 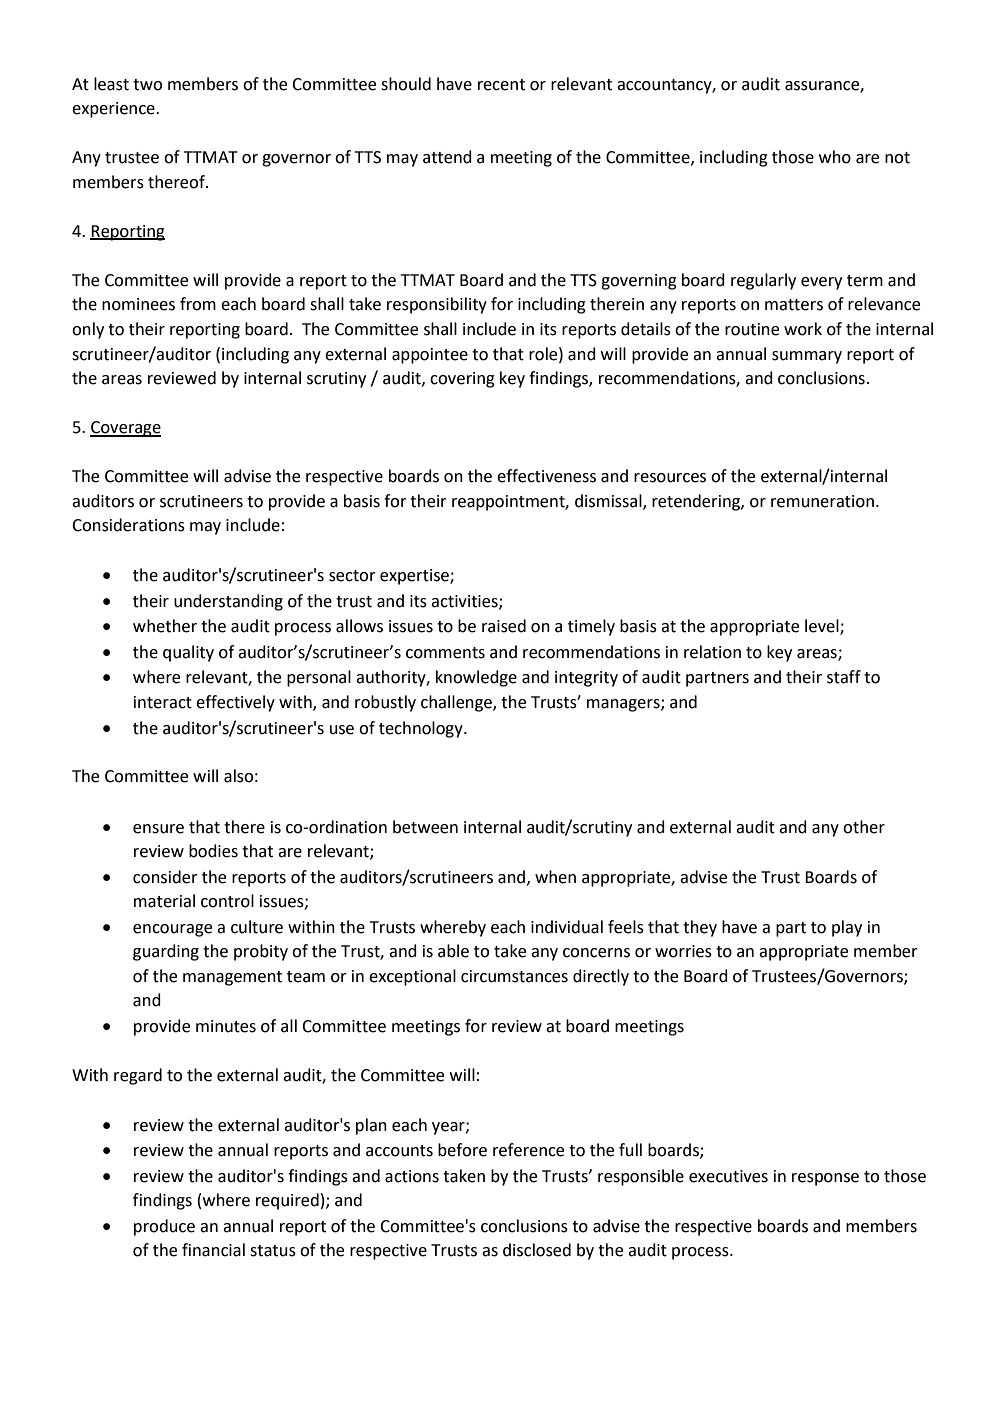 I want to click on quality, so click(x=188, y=653).
